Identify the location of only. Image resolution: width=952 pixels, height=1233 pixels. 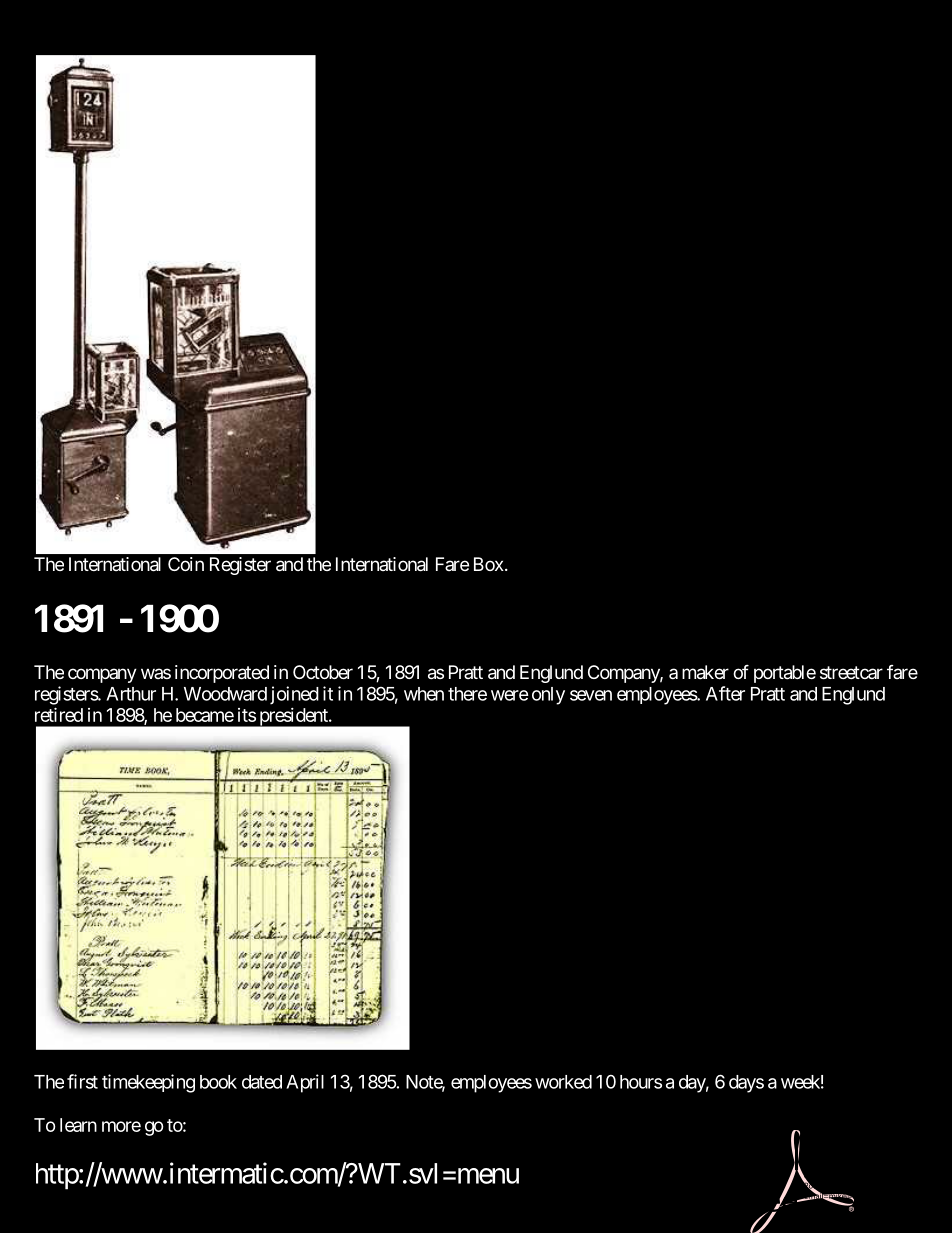
(548, 696).
